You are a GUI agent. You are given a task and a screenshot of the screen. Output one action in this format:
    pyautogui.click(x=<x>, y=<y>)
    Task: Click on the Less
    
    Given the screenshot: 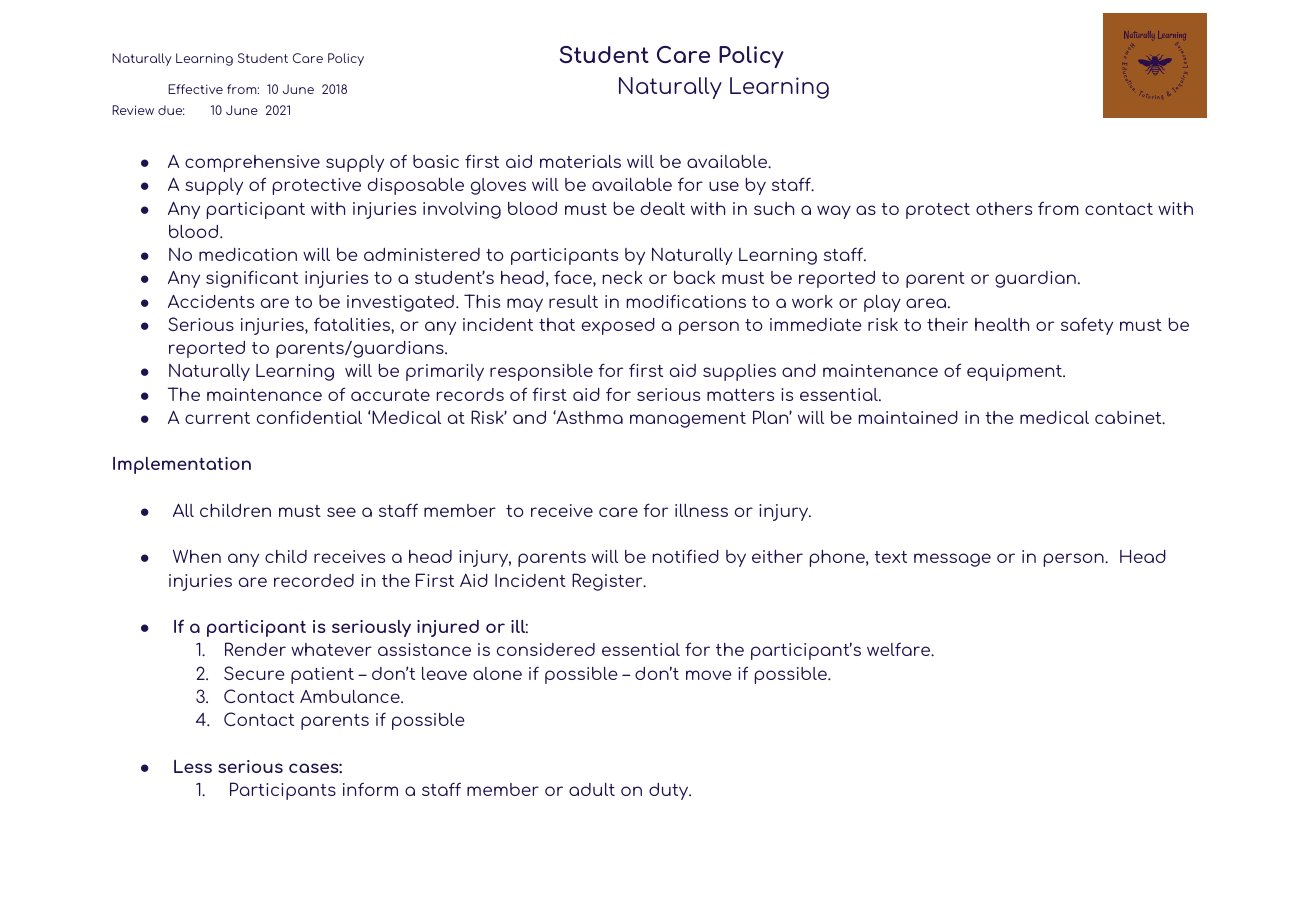 What is the action you would take?
    pyautogui.click(x=193, y=766)
